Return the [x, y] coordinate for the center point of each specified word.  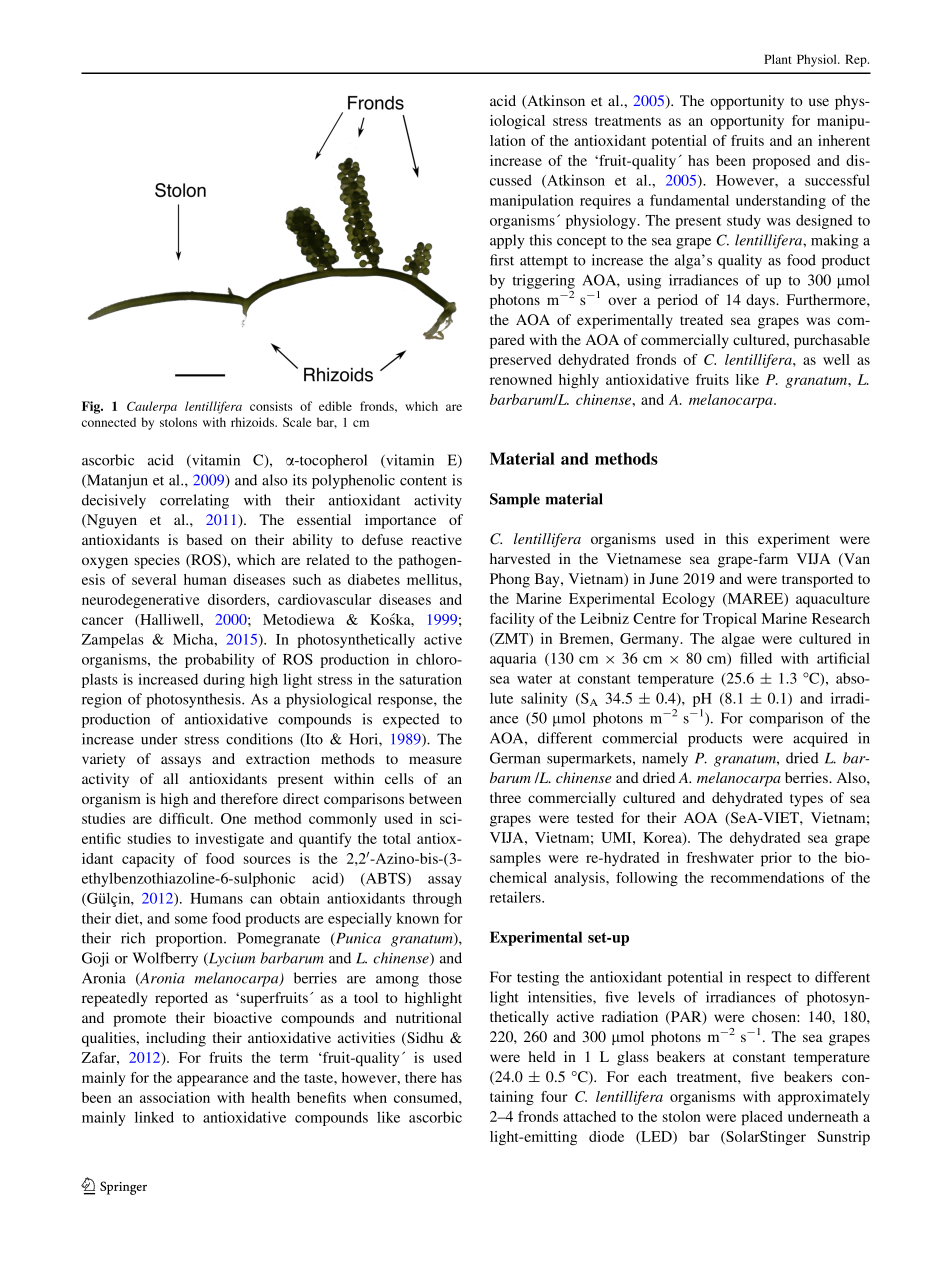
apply [507, 241]
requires [605, 201]
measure [435, 760]
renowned [521, 379]
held [542, 1056]
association [175, 1097]
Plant [778, 59]
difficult [185, 818]
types [806, 800]
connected [109, 422]
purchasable [832, 341]
